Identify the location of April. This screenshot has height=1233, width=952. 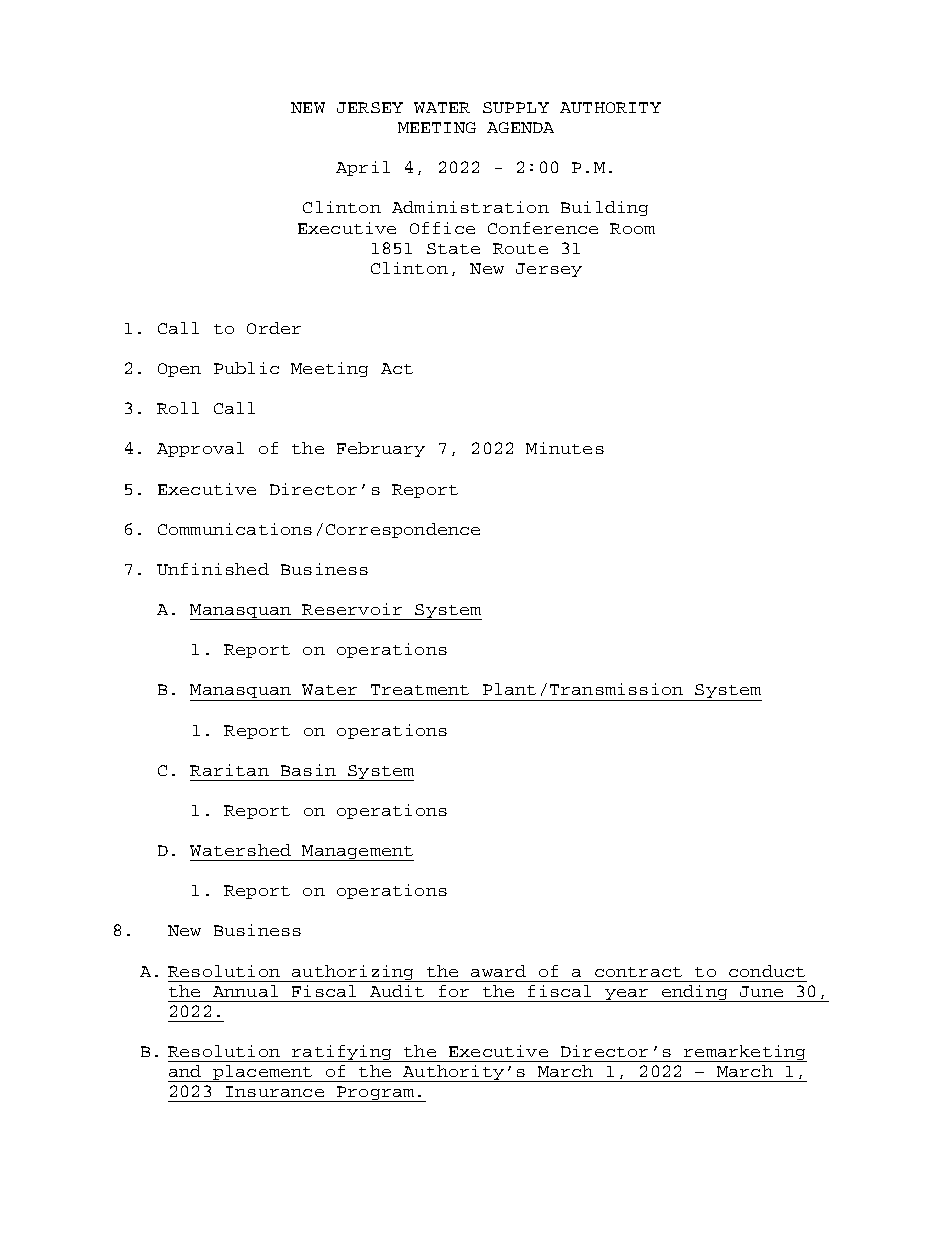
(363, 168).
